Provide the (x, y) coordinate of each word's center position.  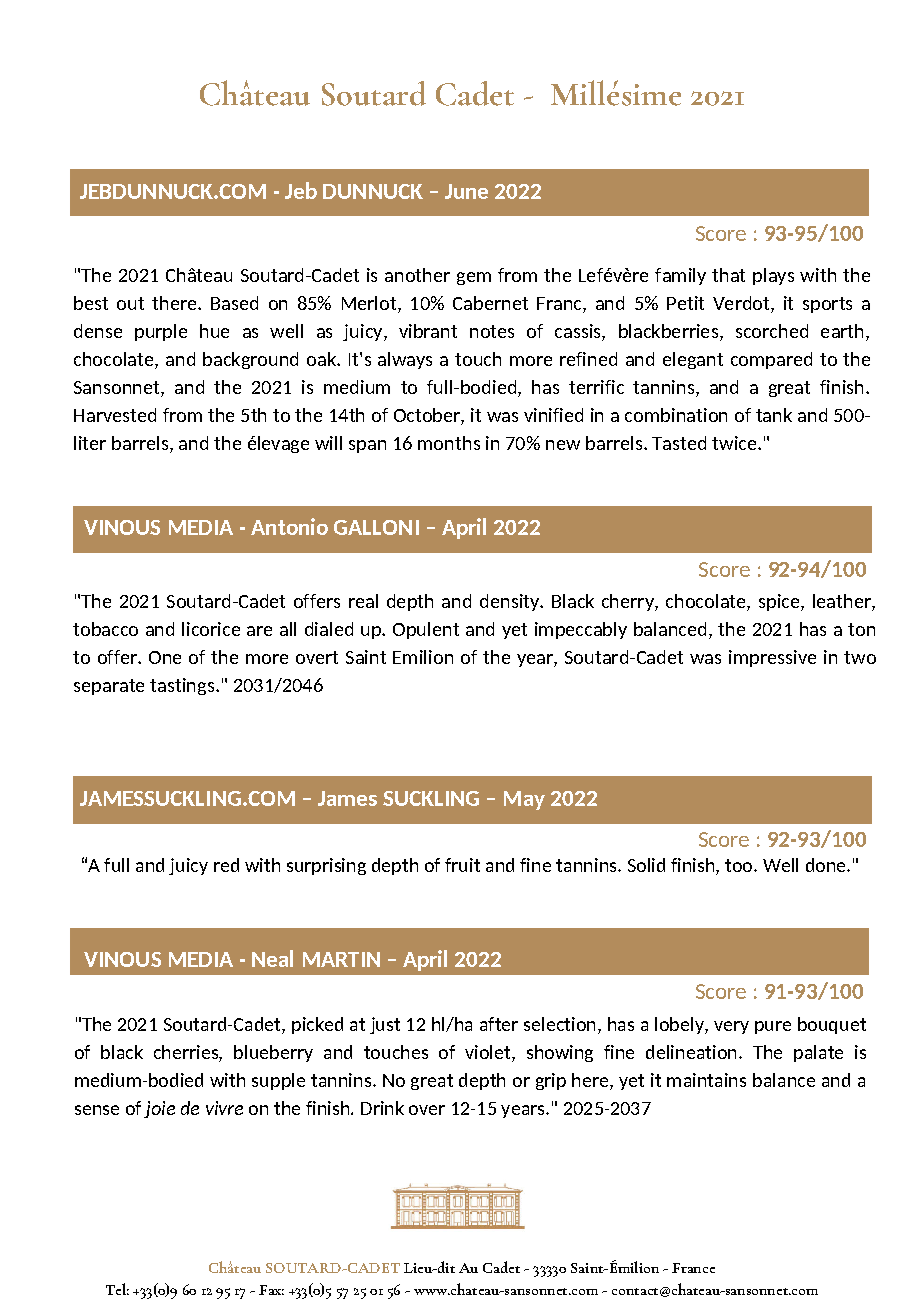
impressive (772, 658)
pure (773, 1027)
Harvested (115, 415)
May (524, 800)
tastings (182, 686)
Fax (271, 1290)
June (466, 191)
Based (234, 303)
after (499, 1024)
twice (735, 443)
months (449, 443)
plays (773, 276)
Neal (272, 958)
